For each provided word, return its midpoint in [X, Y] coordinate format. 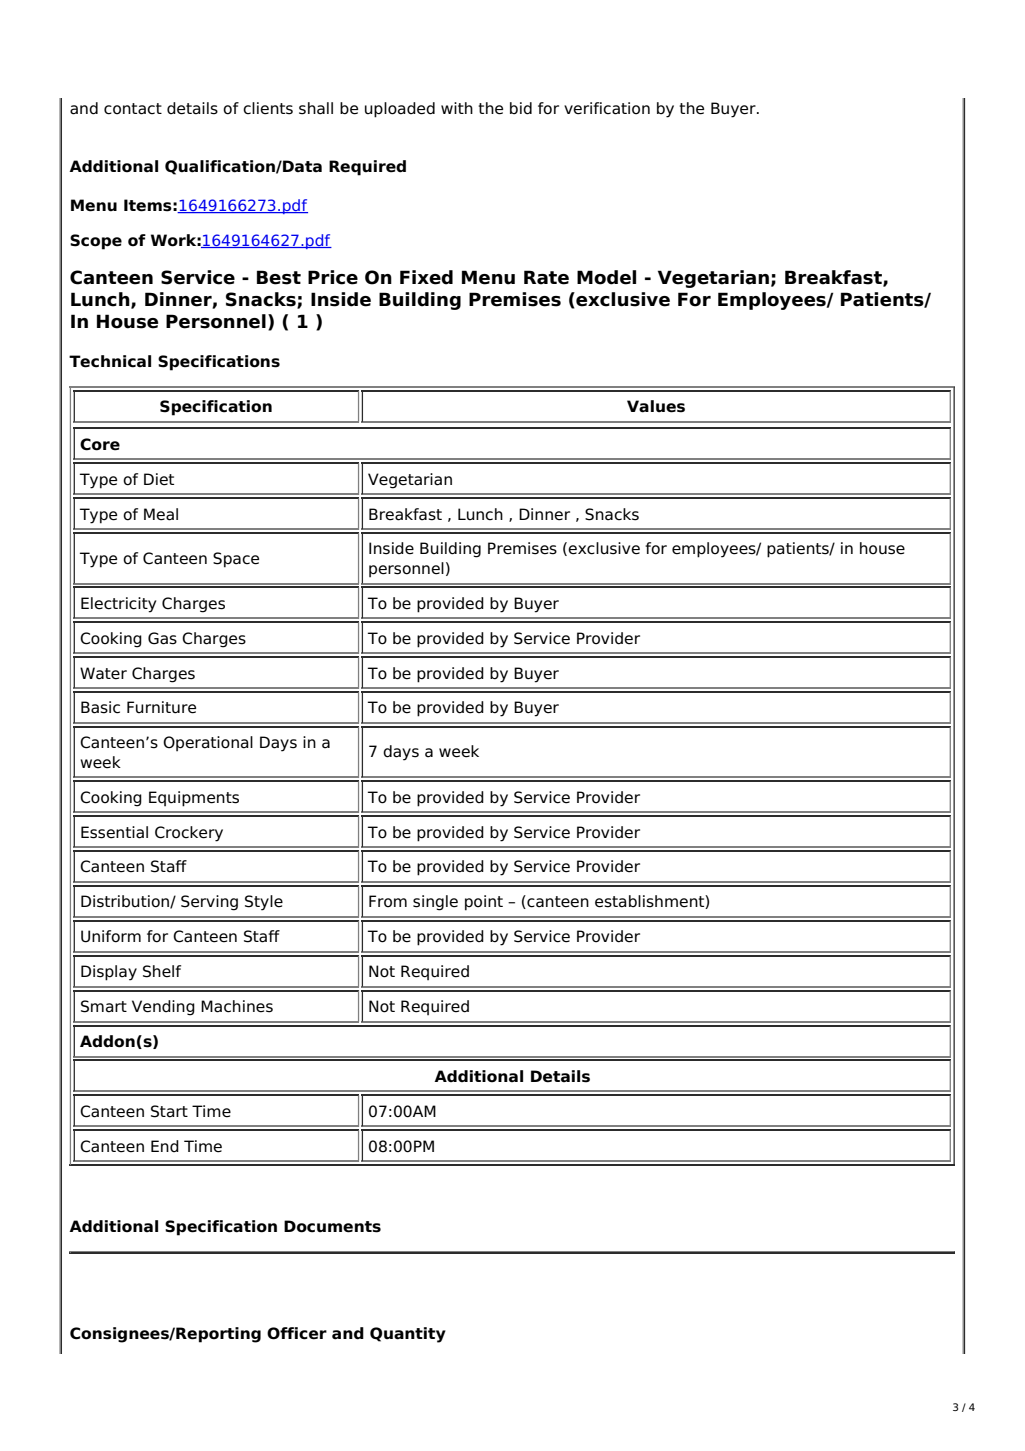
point [484, 903]
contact [133, 109]
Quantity [408, 1335]
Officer [297, 1333]
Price [333, 277]
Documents [332, 1226]
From [388, 901]
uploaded [400, 110]
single [435, 903]
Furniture [161, 707]
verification [607, 108]
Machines [237, 1006]
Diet [159, 479]
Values [656, 406]
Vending [163, 1008]
